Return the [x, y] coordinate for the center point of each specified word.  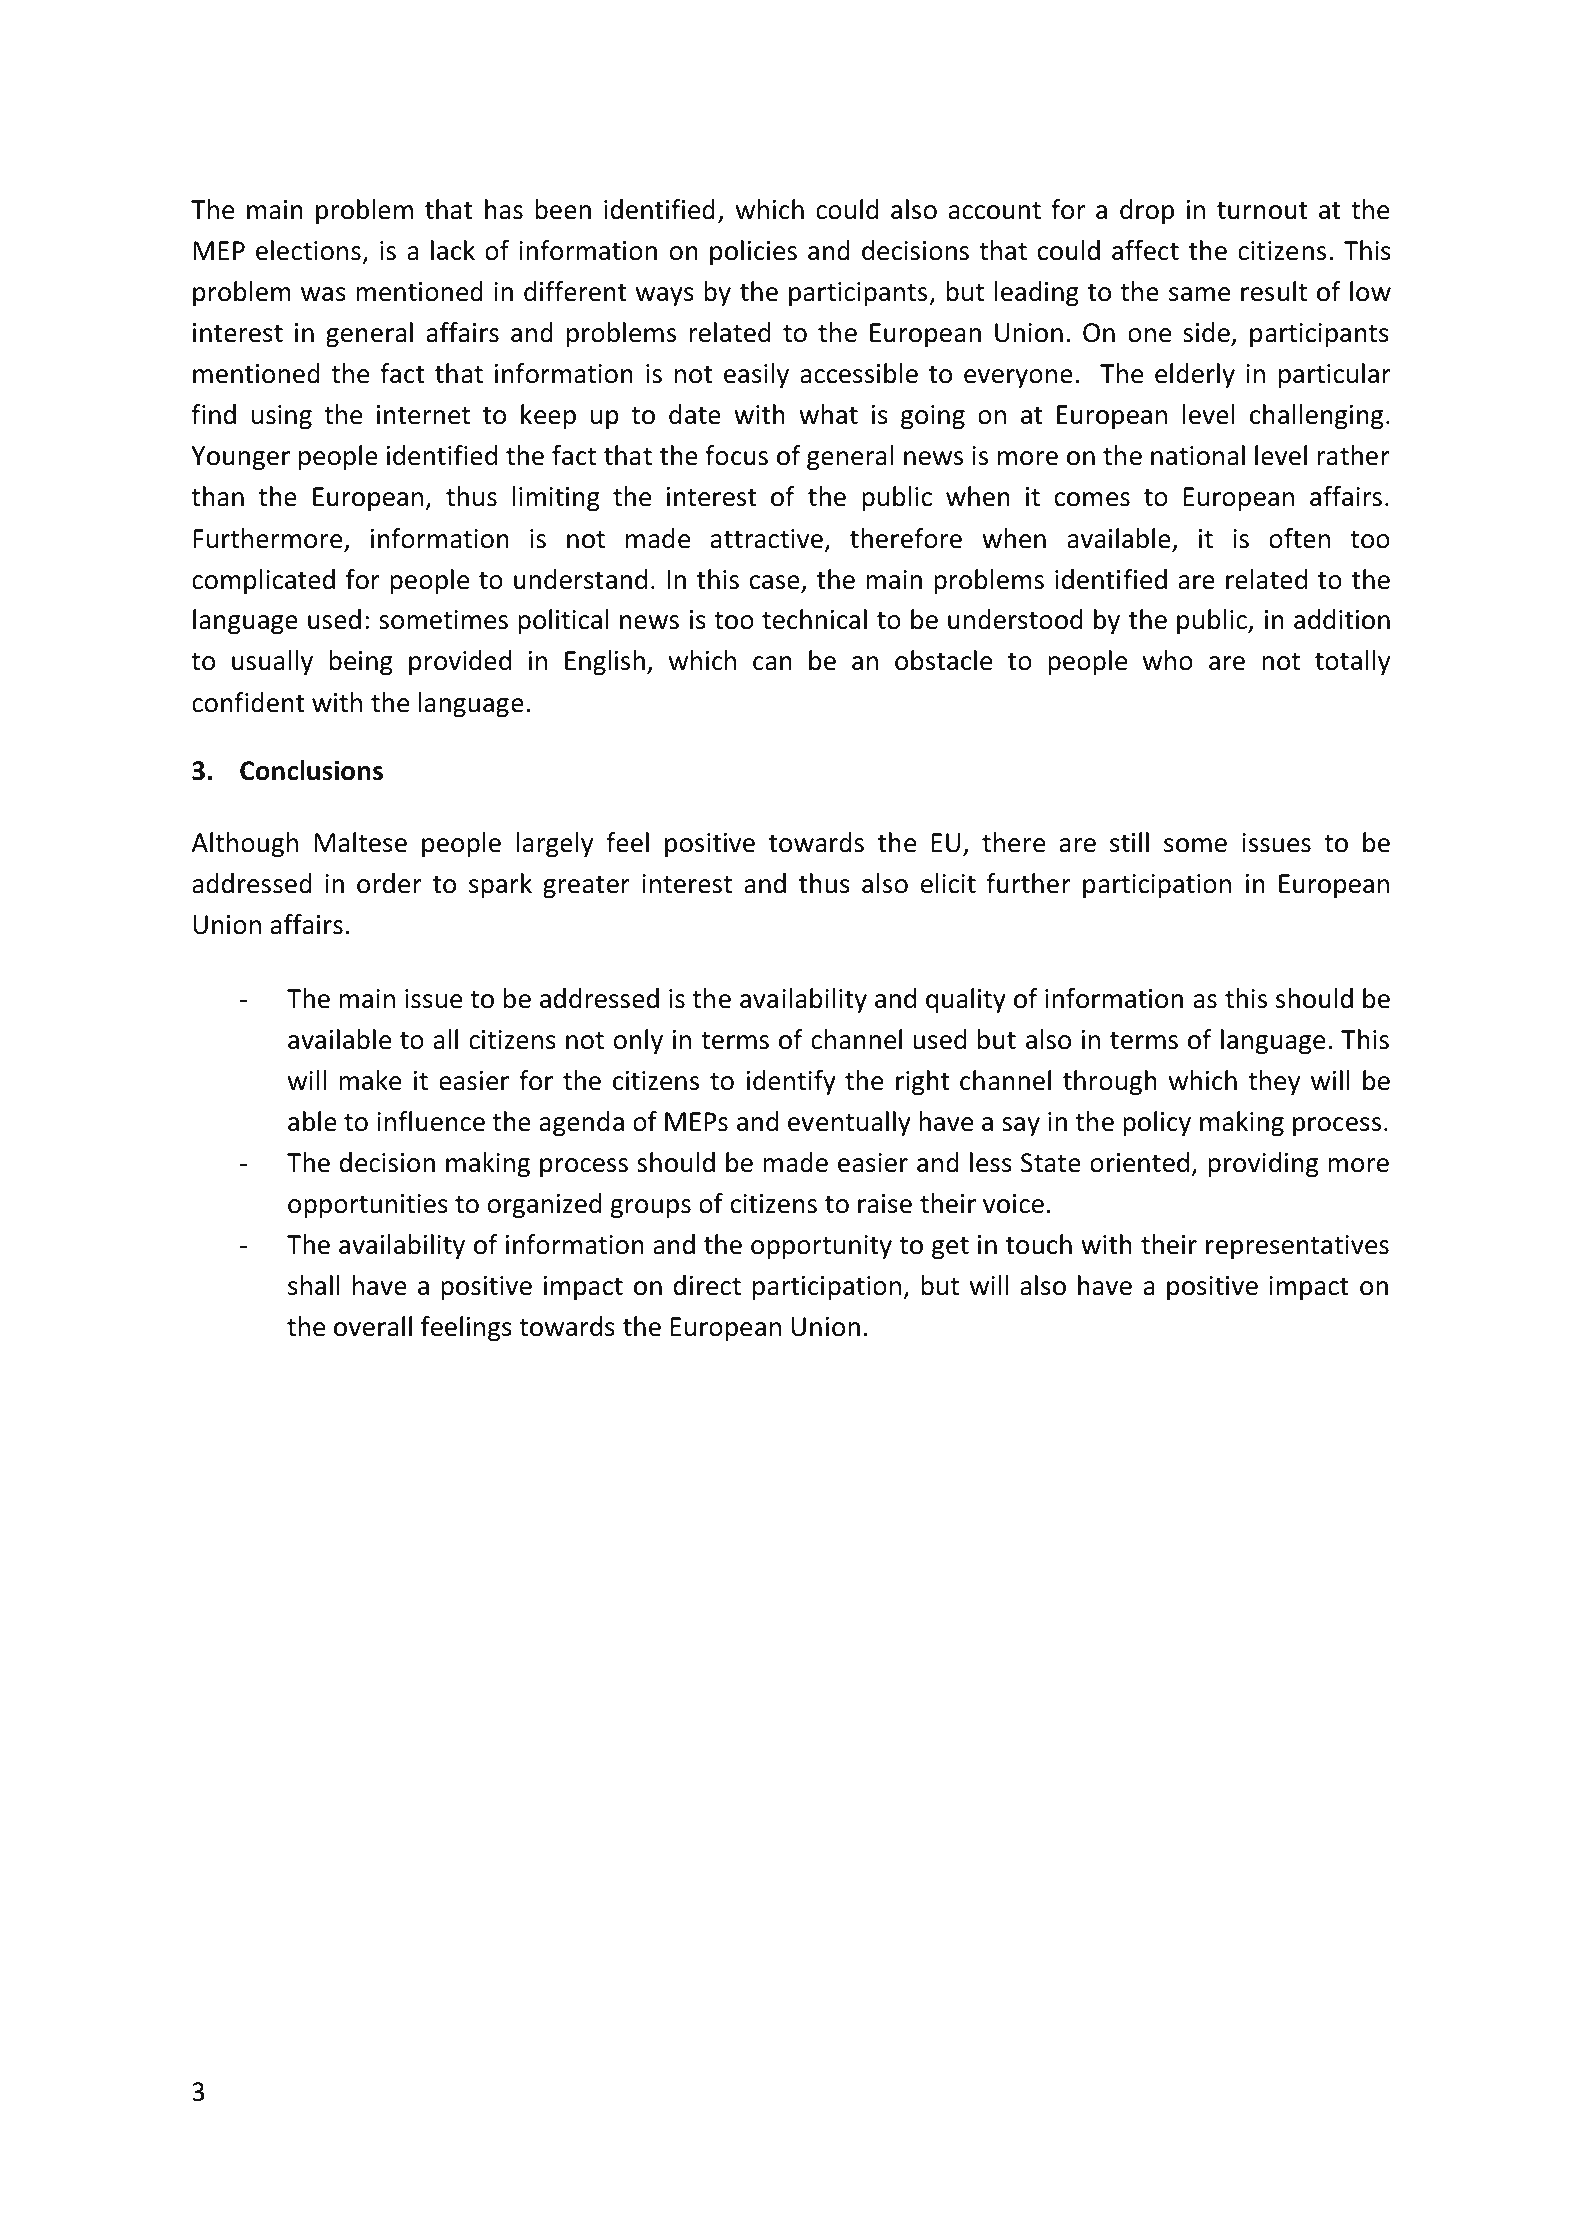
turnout [1262, 211]
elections [308, 250]
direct [707, 1285]
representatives [1297, 1247]
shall [314, 1285]
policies [753, 252]
